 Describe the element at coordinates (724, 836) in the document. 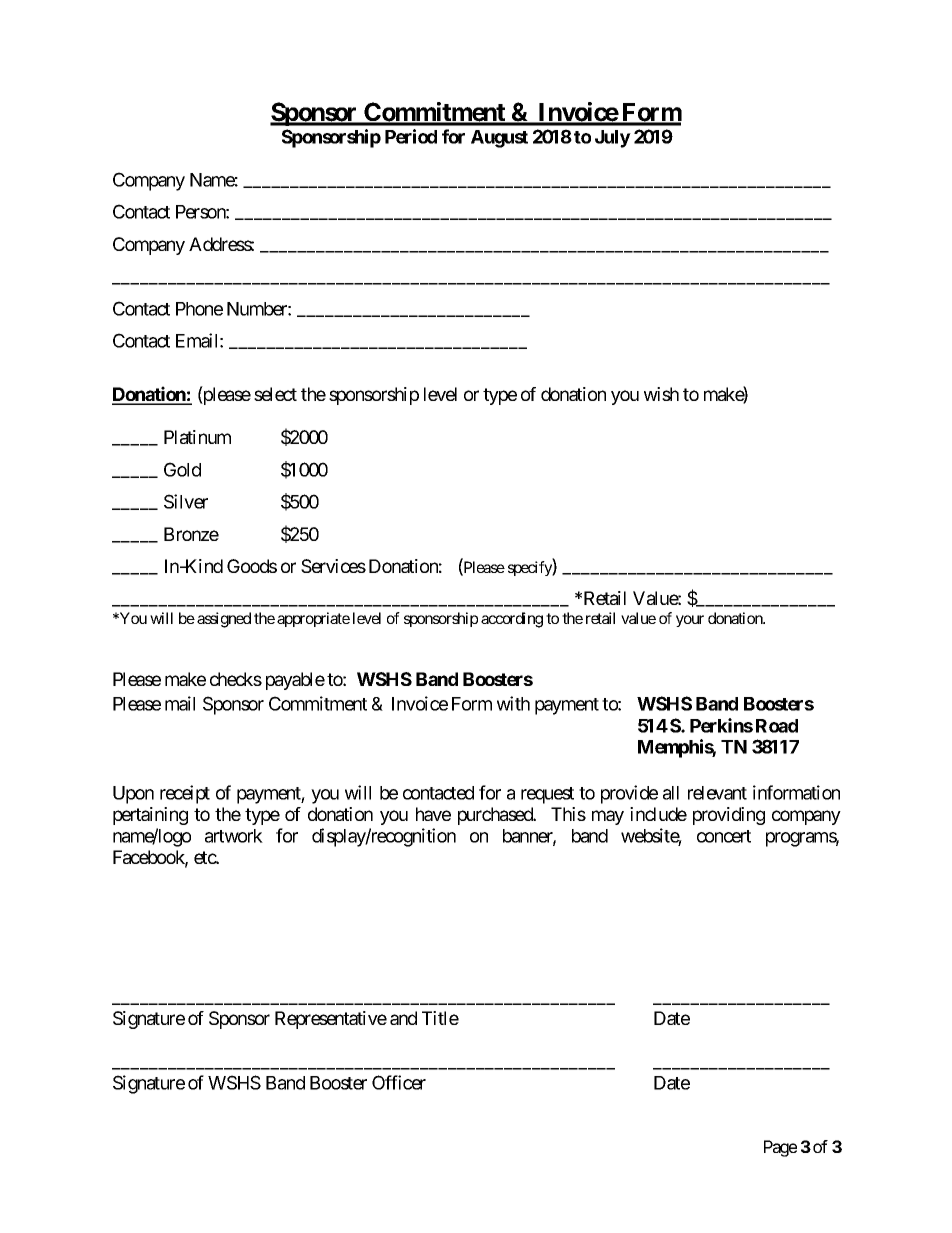

I see `concert` at that location.
